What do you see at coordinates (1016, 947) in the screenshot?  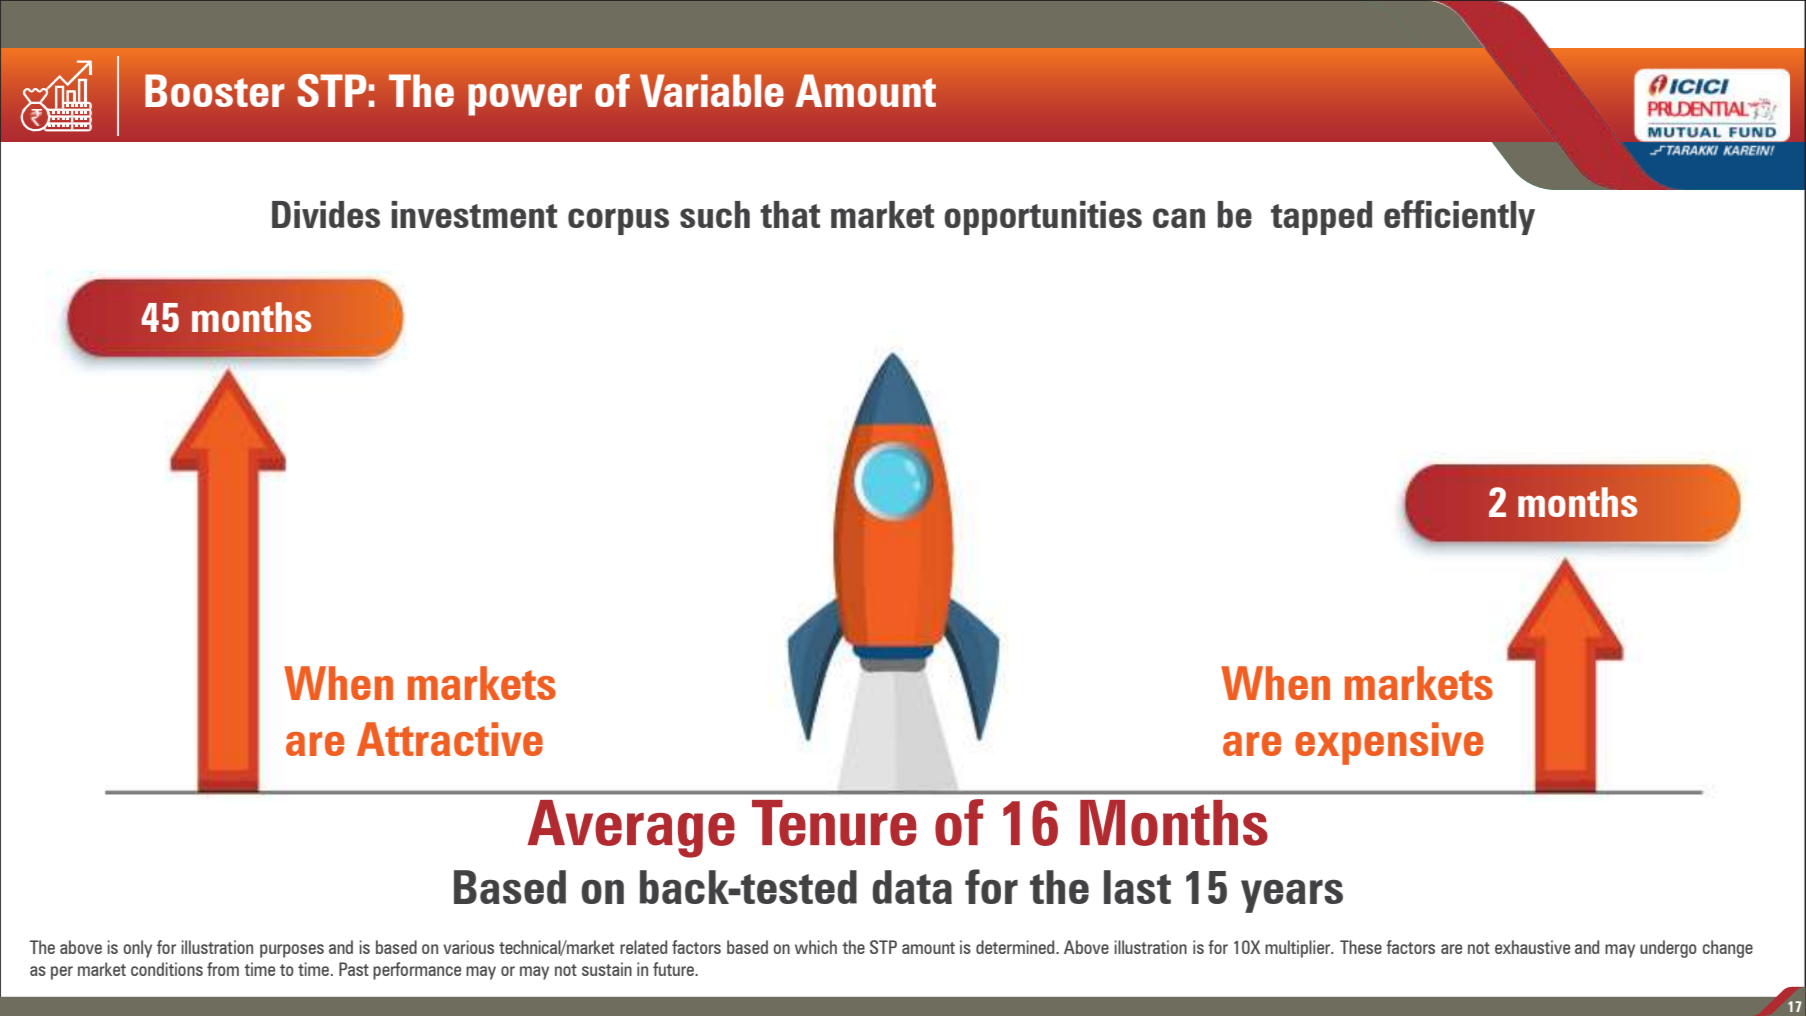 I see `determined` at bounding box center [1016, 947].
